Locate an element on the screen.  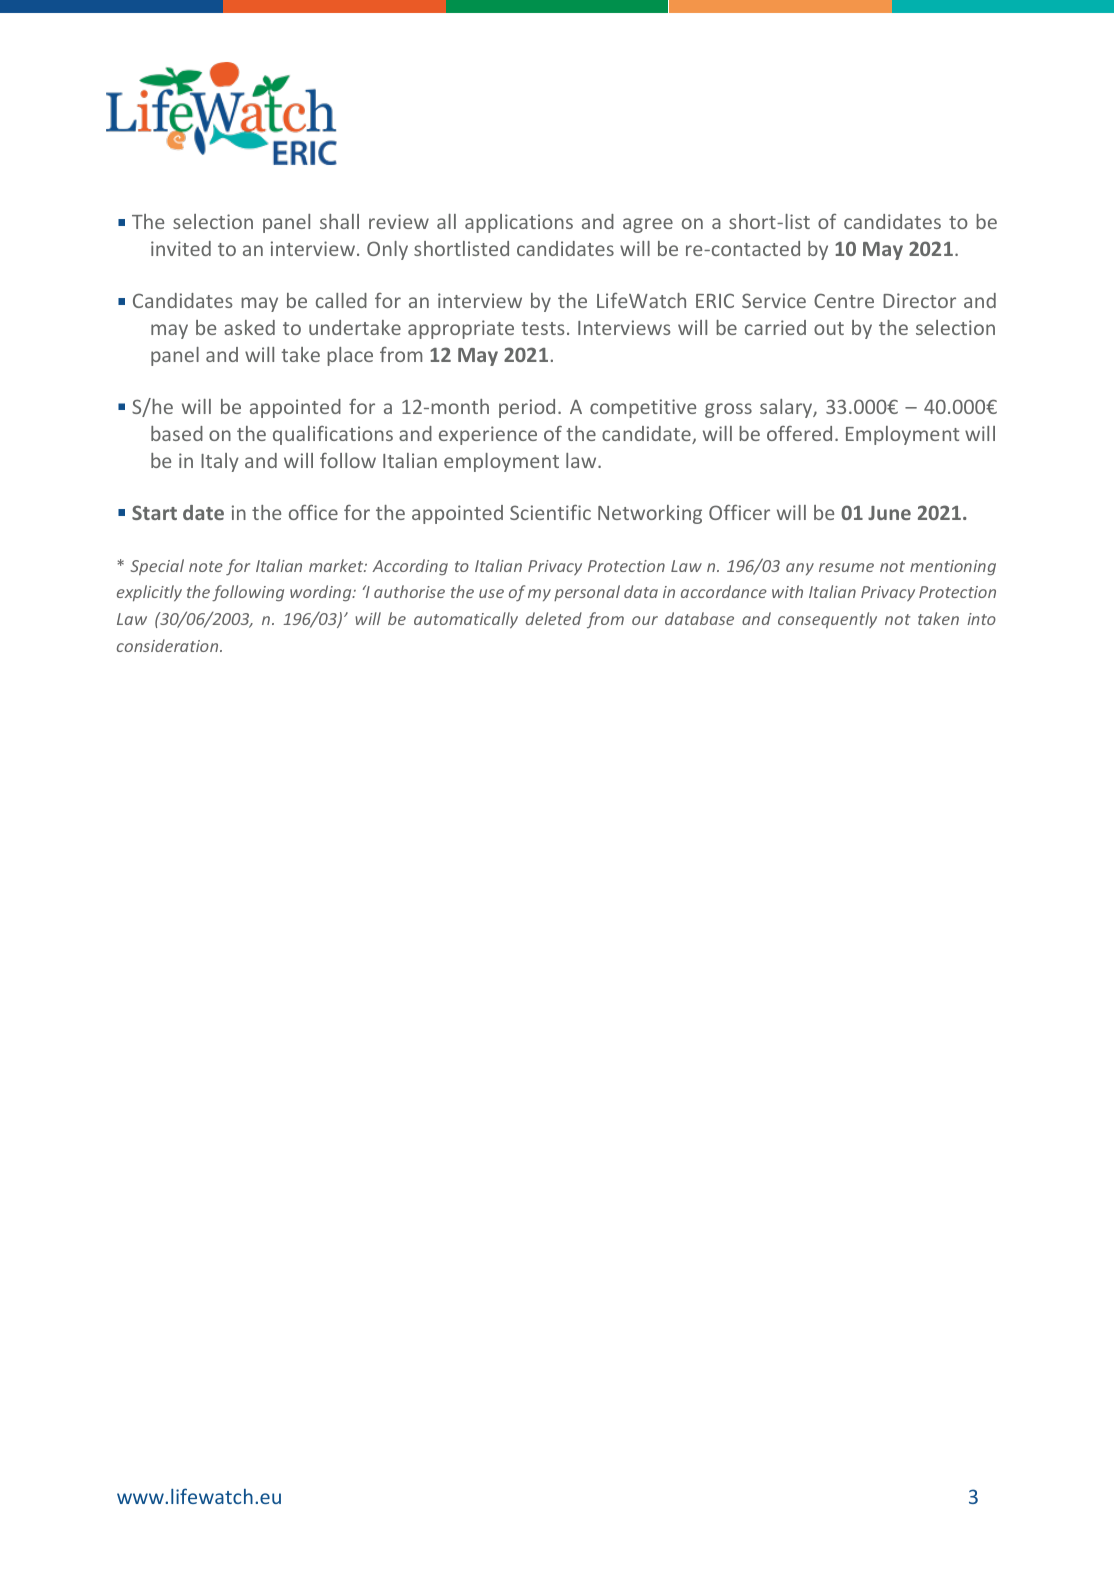
consideration is located at coordinates (169, 645).
